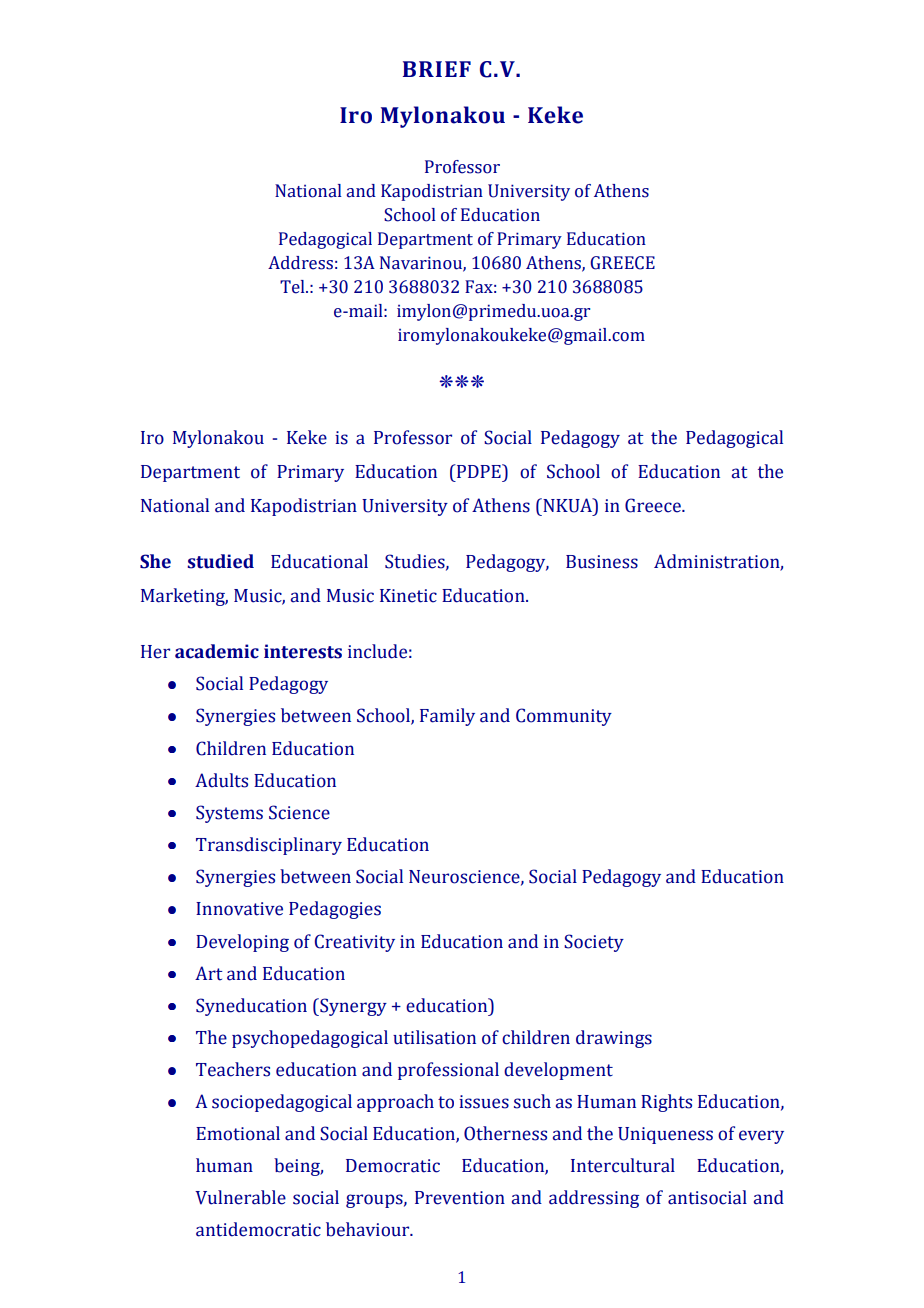 The image size is (924, 1308). Describe the element at coordinates (602, 562) in the screenshot. I see `Business` at that location.
